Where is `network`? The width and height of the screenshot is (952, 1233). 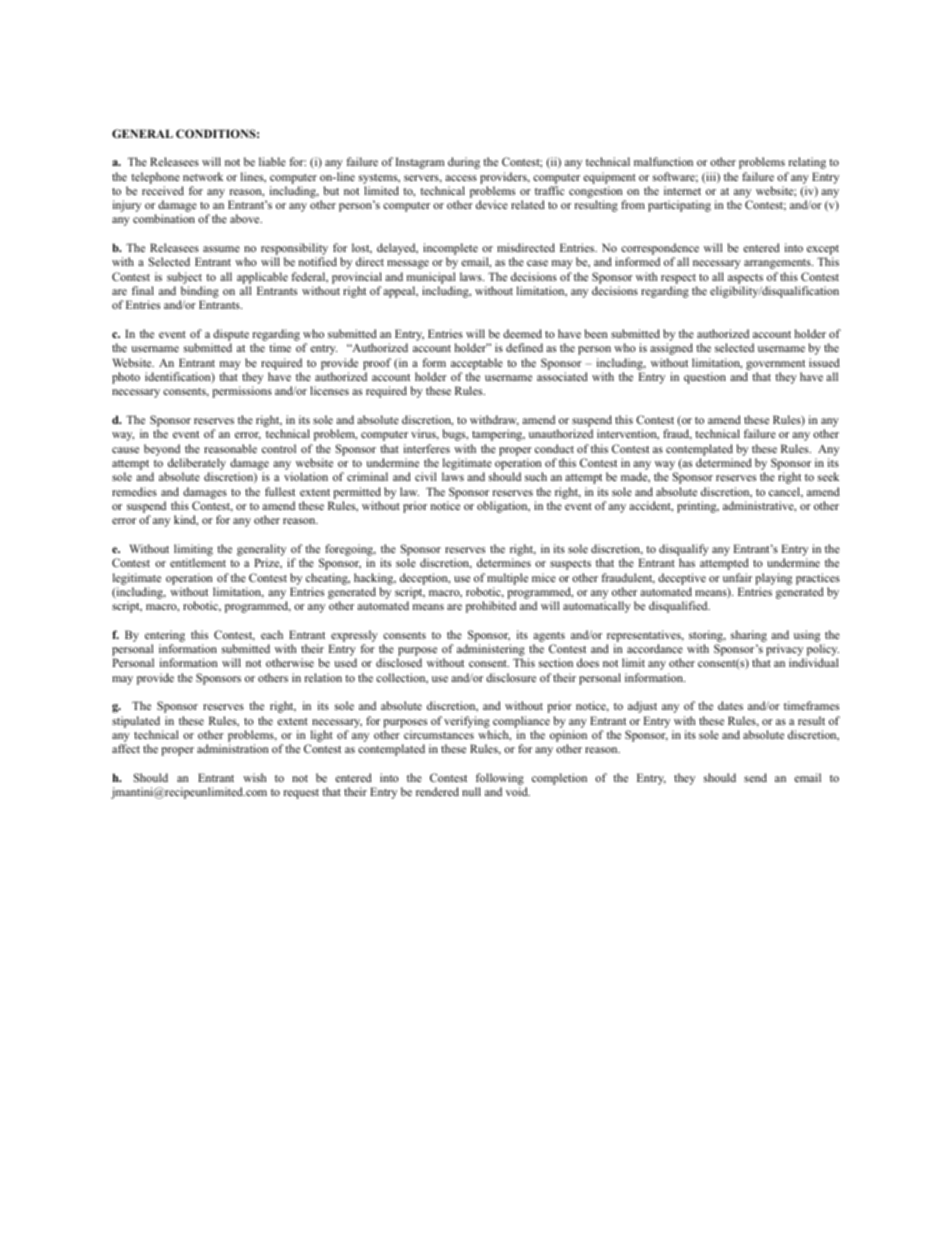
network is located at coordinates (203, 176).
